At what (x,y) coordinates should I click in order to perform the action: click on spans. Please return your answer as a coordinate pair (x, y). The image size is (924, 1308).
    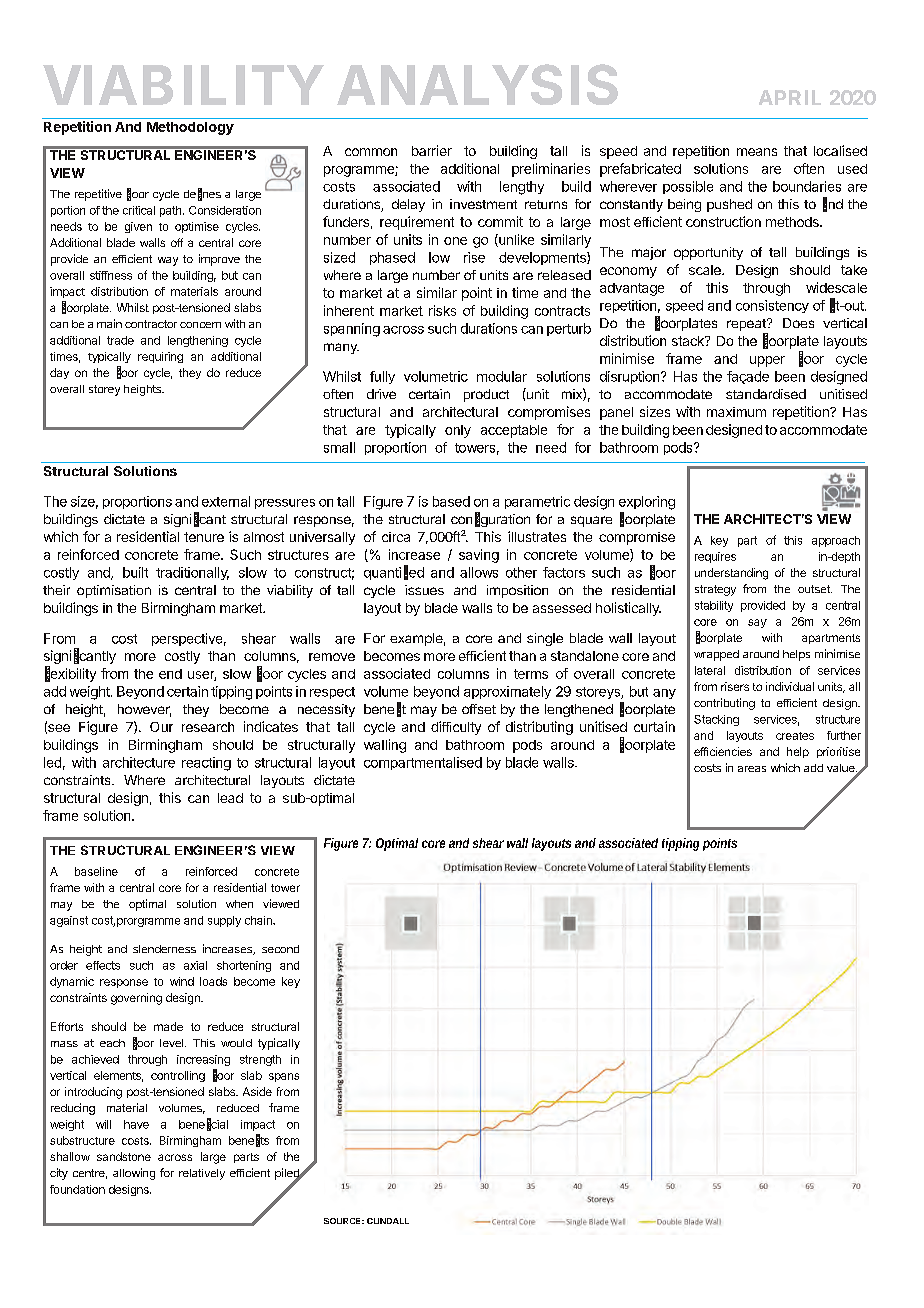
    Looking at the image, I should click on (284, 1077).
